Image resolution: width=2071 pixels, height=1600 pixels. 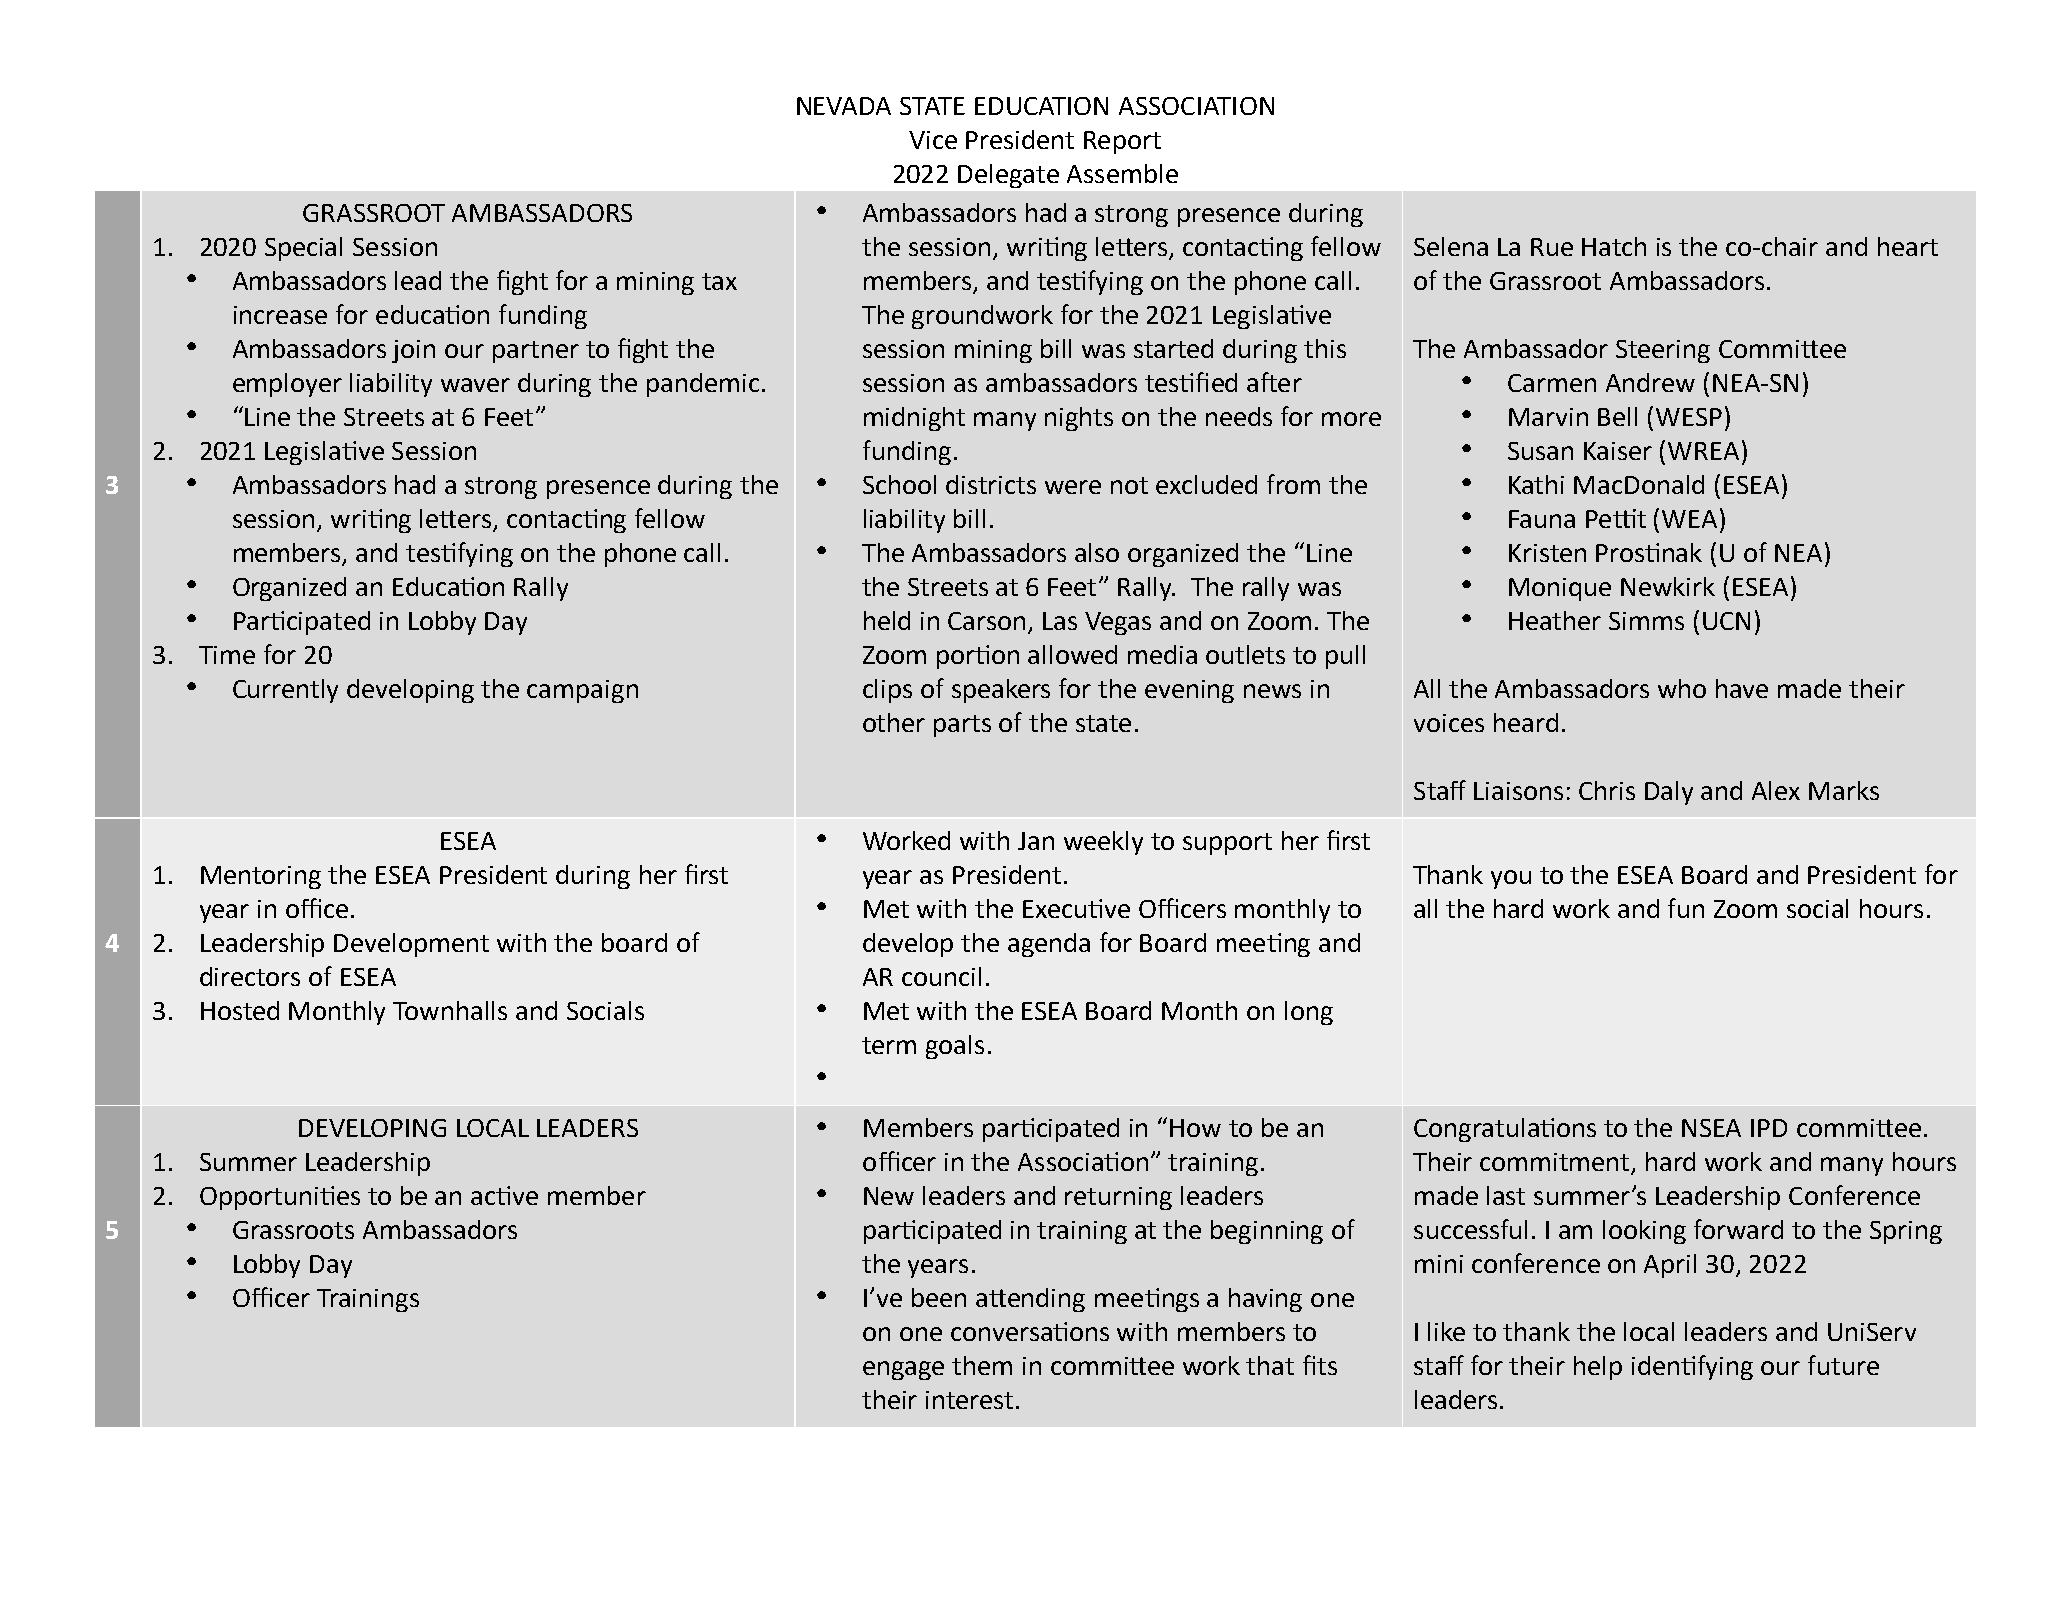 I want to click on Hatch, so click(x=1614, y=246).
